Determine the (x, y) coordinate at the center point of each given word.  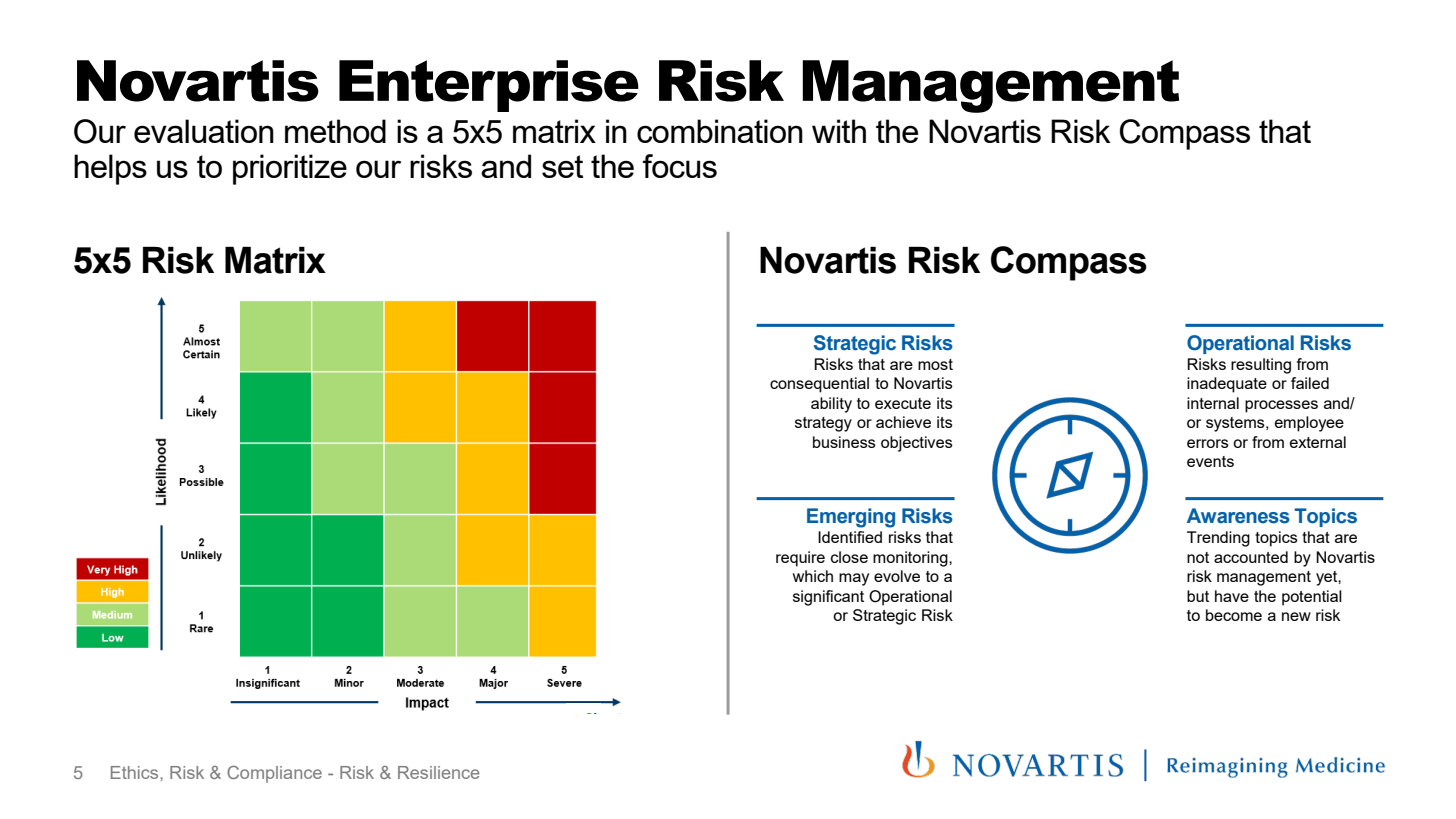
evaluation (204, 131)
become (1234, 615)
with (839, 131)
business (844, 442)
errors (1208, 443)
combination (720, 131)
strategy (823, 424)
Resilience (438, 772)
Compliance (274, 774)
